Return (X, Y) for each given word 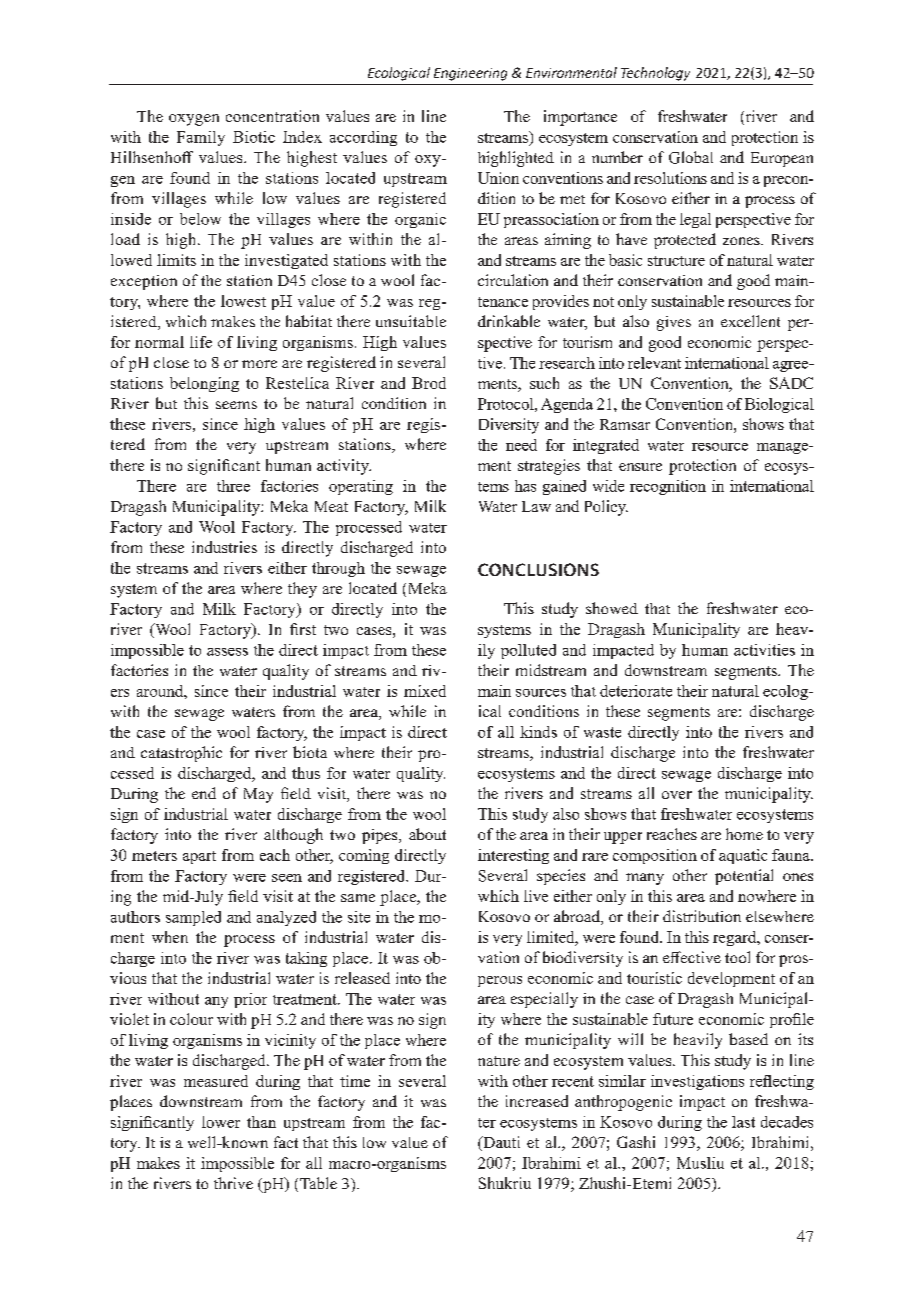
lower (221, 1122)
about (427, 834)
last (743, 1122)
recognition (668, 487)
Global (691, 157)
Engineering (470, 74)
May (258, 795)
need (521, 445)
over (677, 795)
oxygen (194, 120)
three (233, 486)
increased (537, 1101)
